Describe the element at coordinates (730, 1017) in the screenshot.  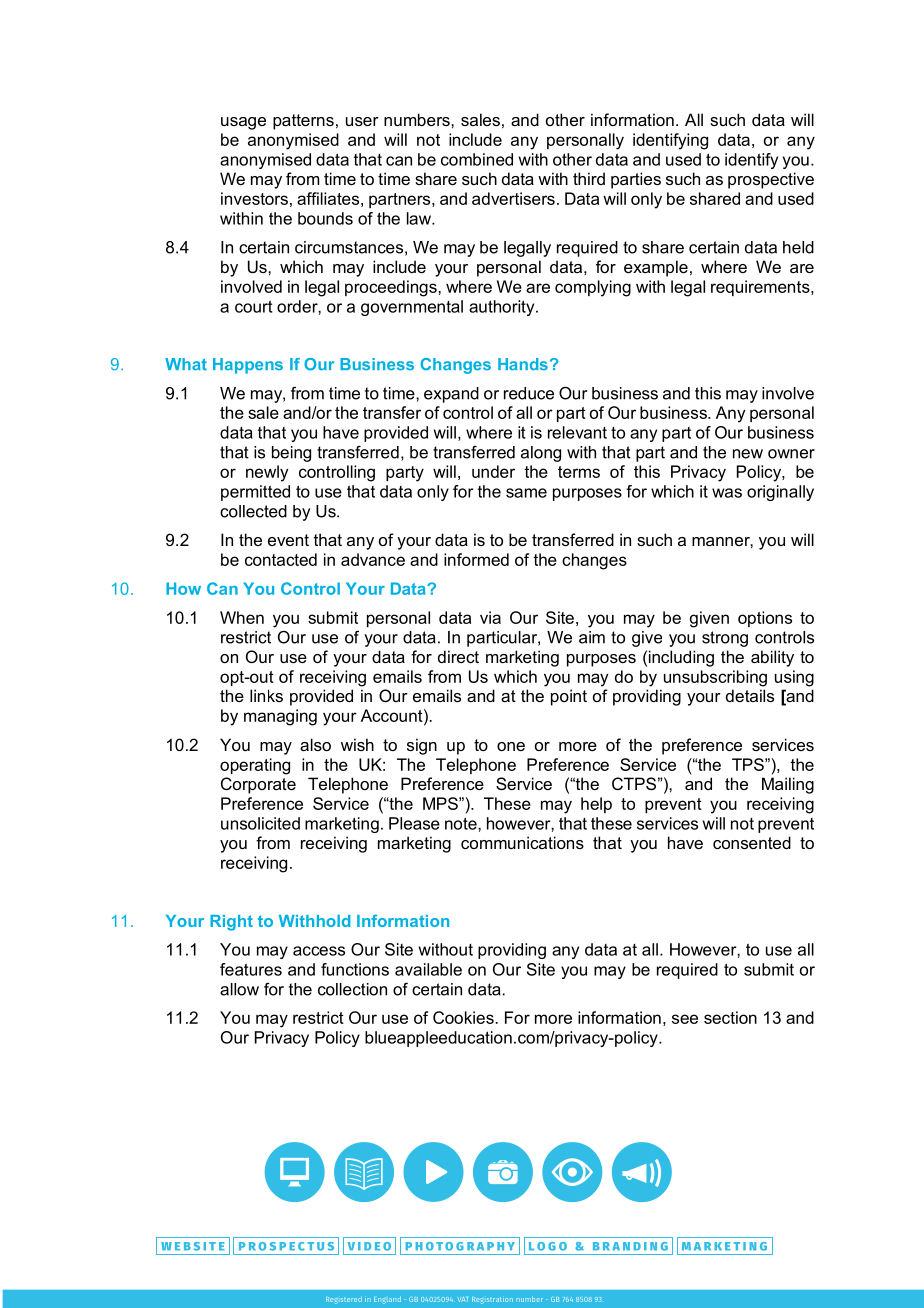
I see `section` at that location.
